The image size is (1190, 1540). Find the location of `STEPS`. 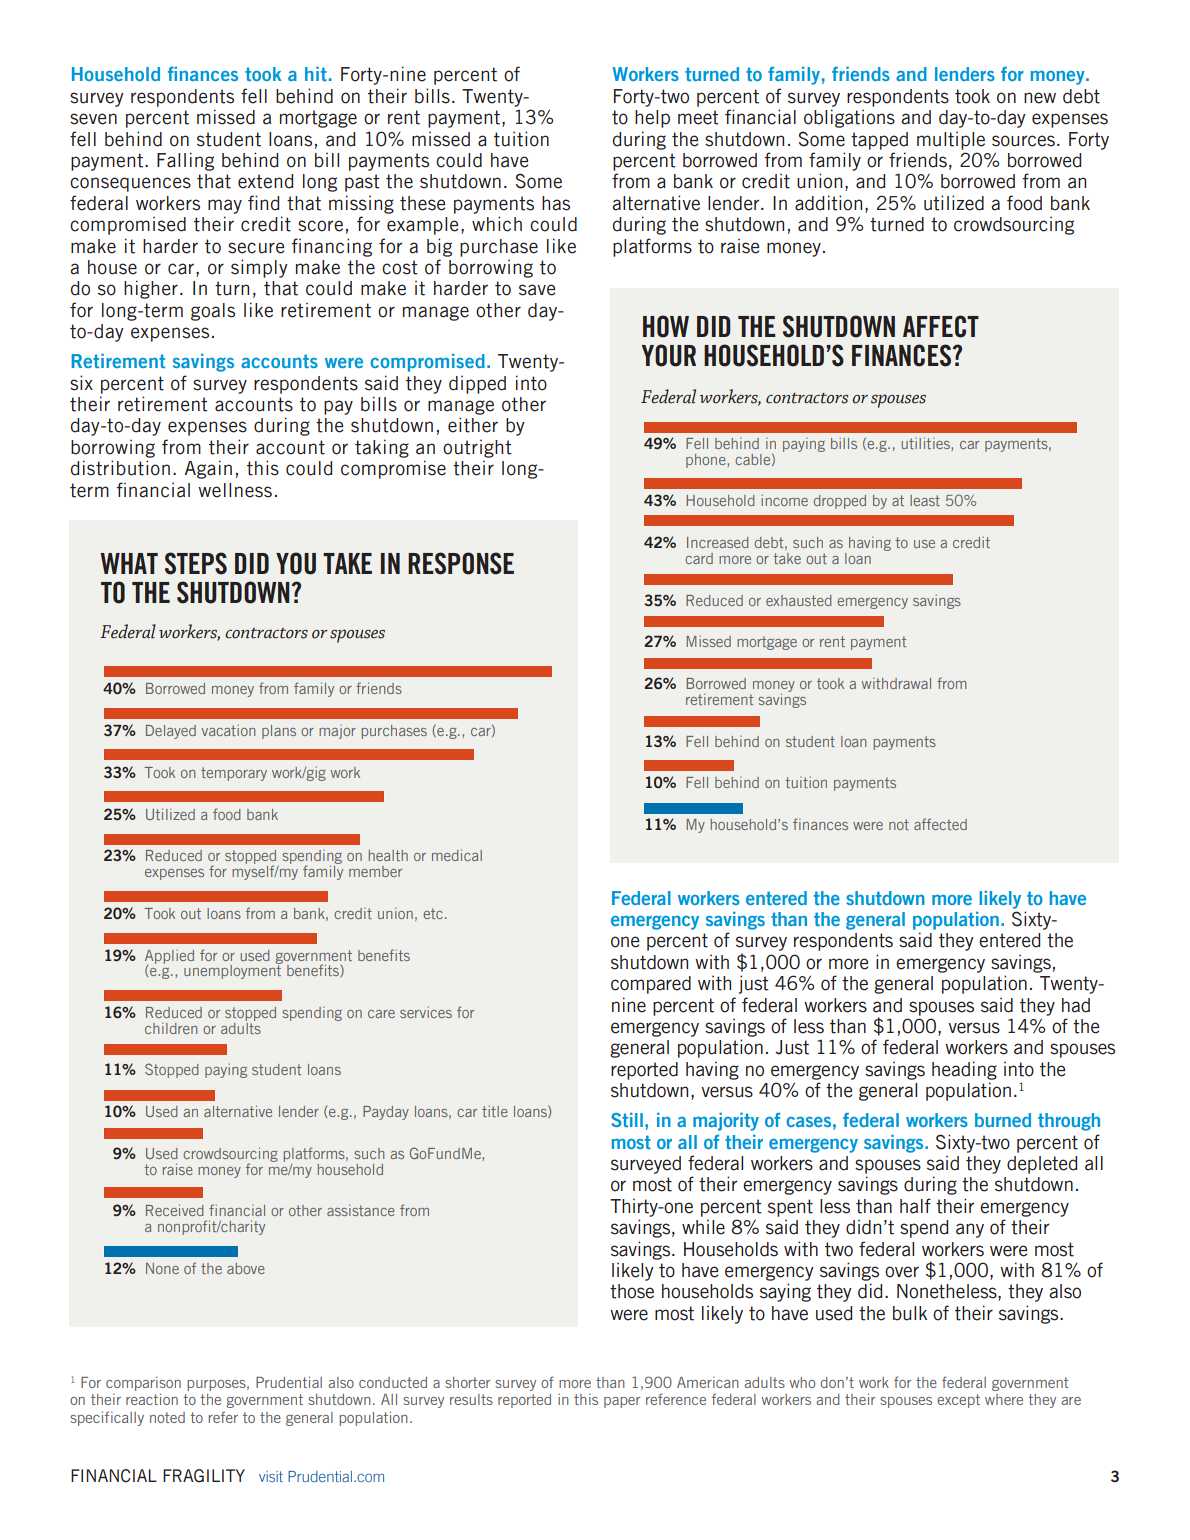

STEPS is located at coordinates (196, 563).
